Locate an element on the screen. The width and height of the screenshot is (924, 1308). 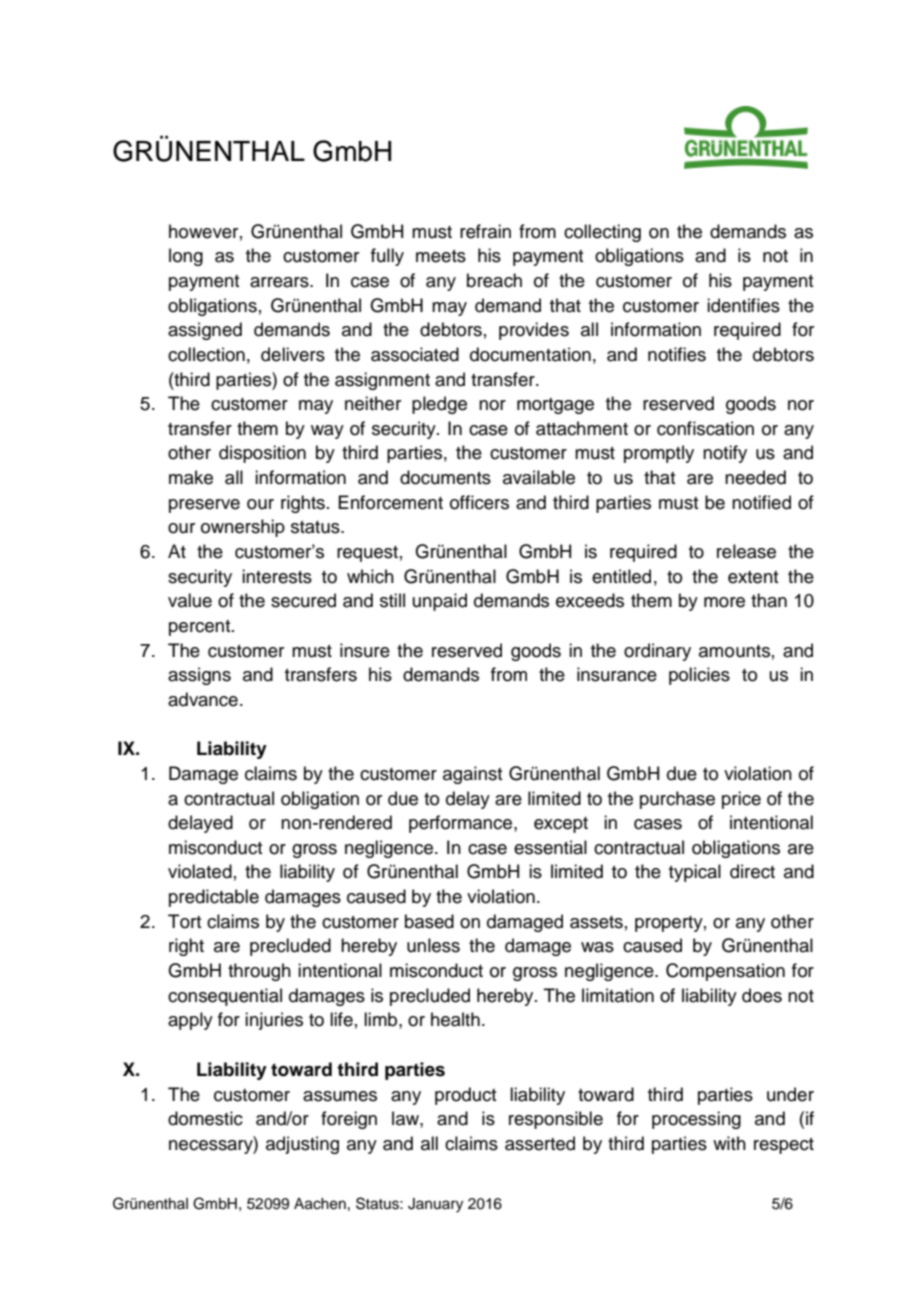
with is located at coordinates (729, 1143).
